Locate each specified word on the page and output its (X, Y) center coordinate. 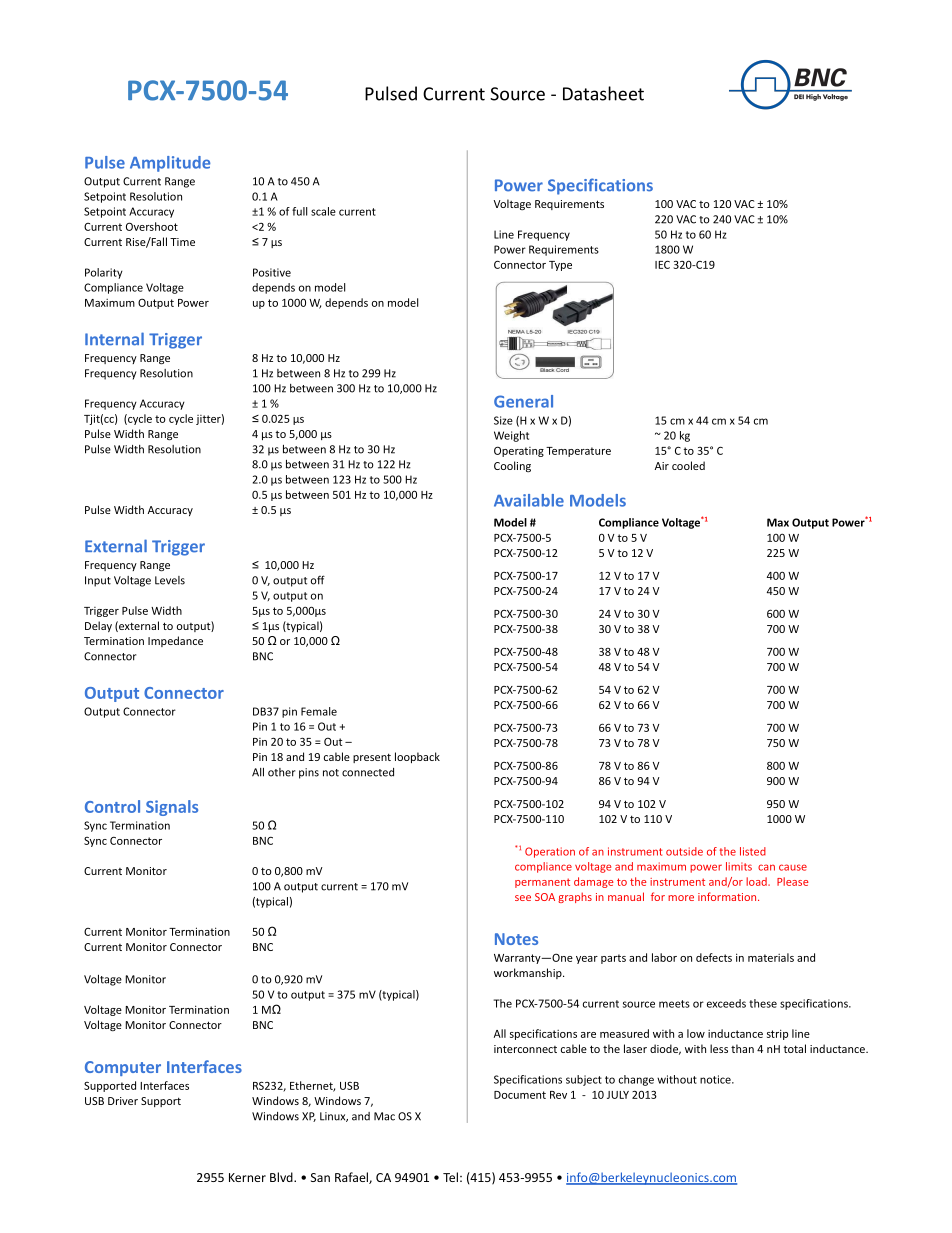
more (681, 898)
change (636, 1080)
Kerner (247, 1177)
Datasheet (603, 93)
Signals (172, 808)
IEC (662, 264)
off (318, 580)
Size (503, 420)
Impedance (175, 641)
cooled (688, 465)
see (523, 898)
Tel (450, 1177)
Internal (114, 339)
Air (662, 466)
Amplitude (170, 164)
